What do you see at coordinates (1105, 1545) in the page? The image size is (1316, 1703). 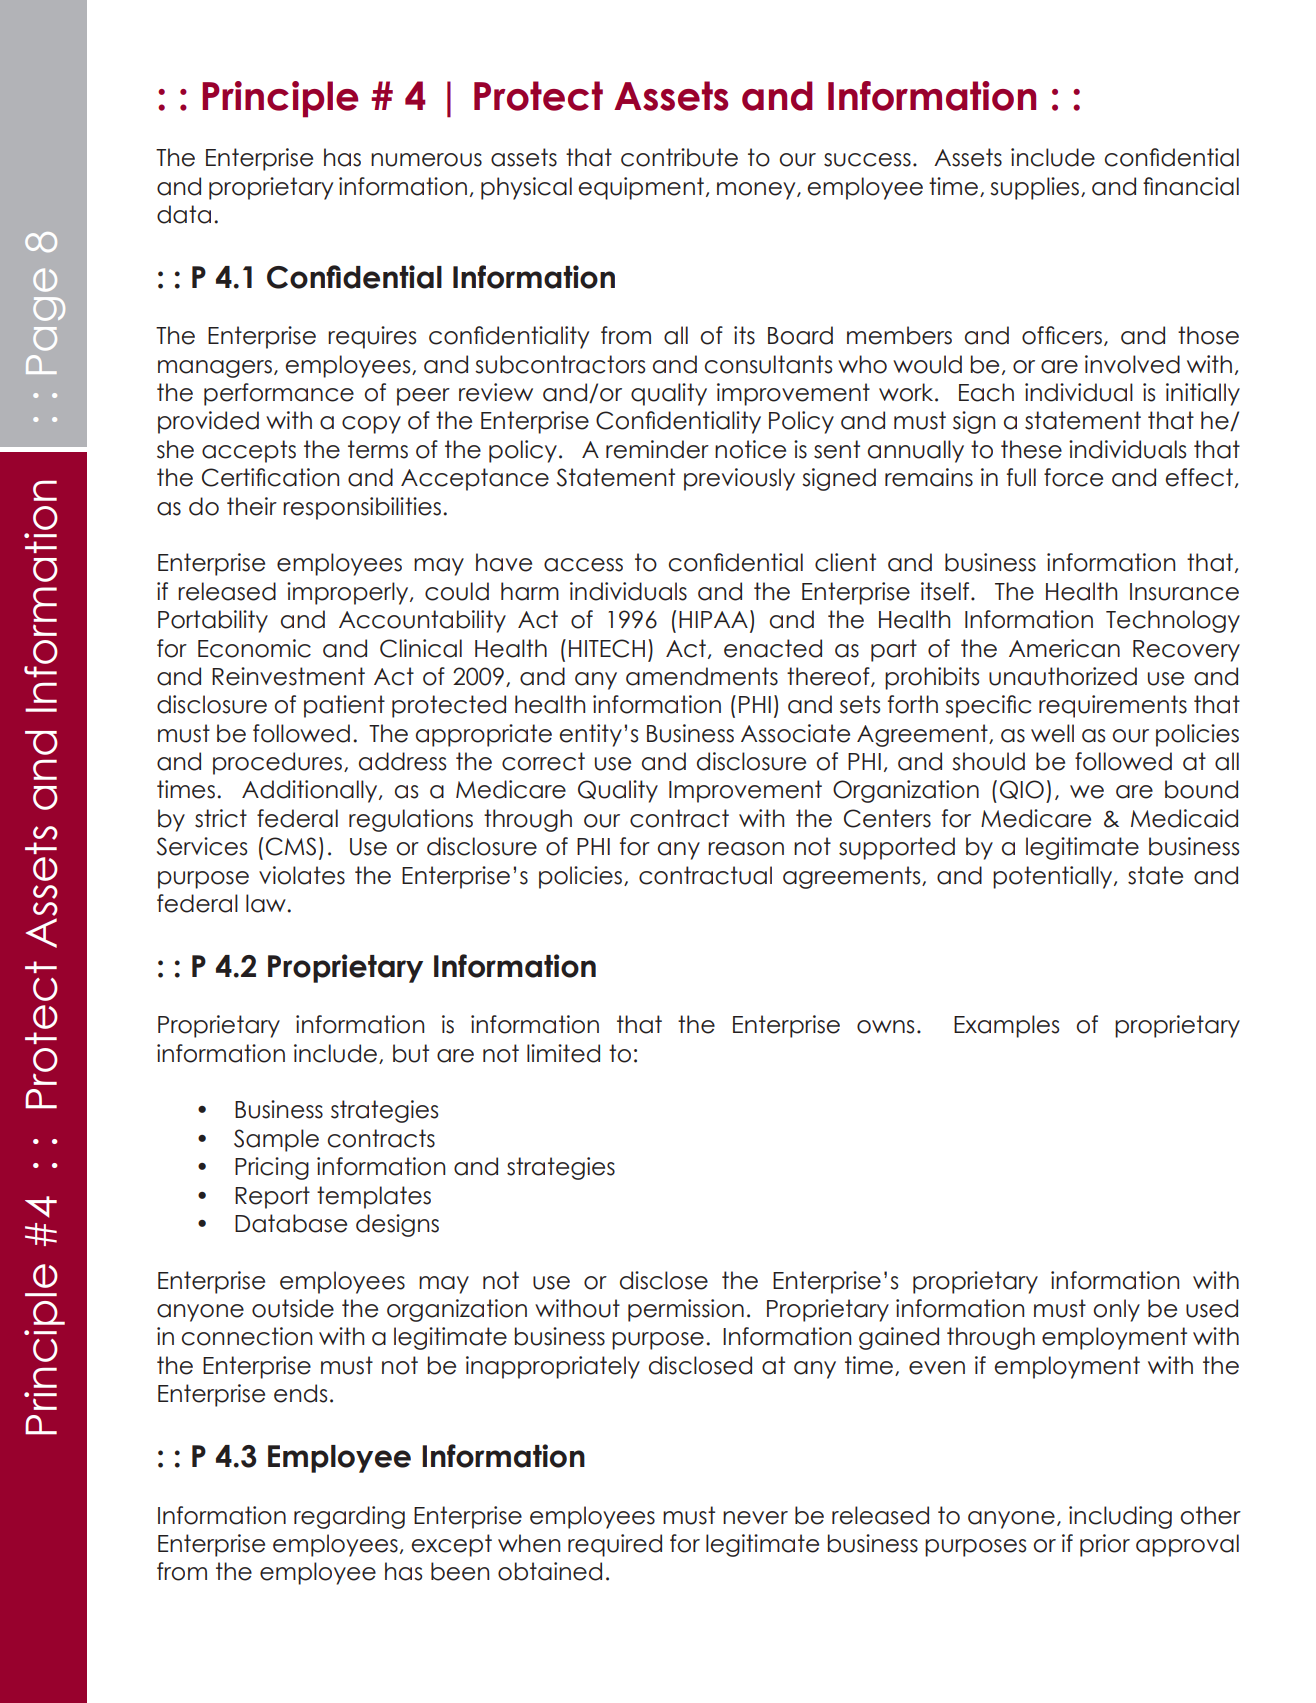 I see `prior` at bounding box center [1105, 1545].
